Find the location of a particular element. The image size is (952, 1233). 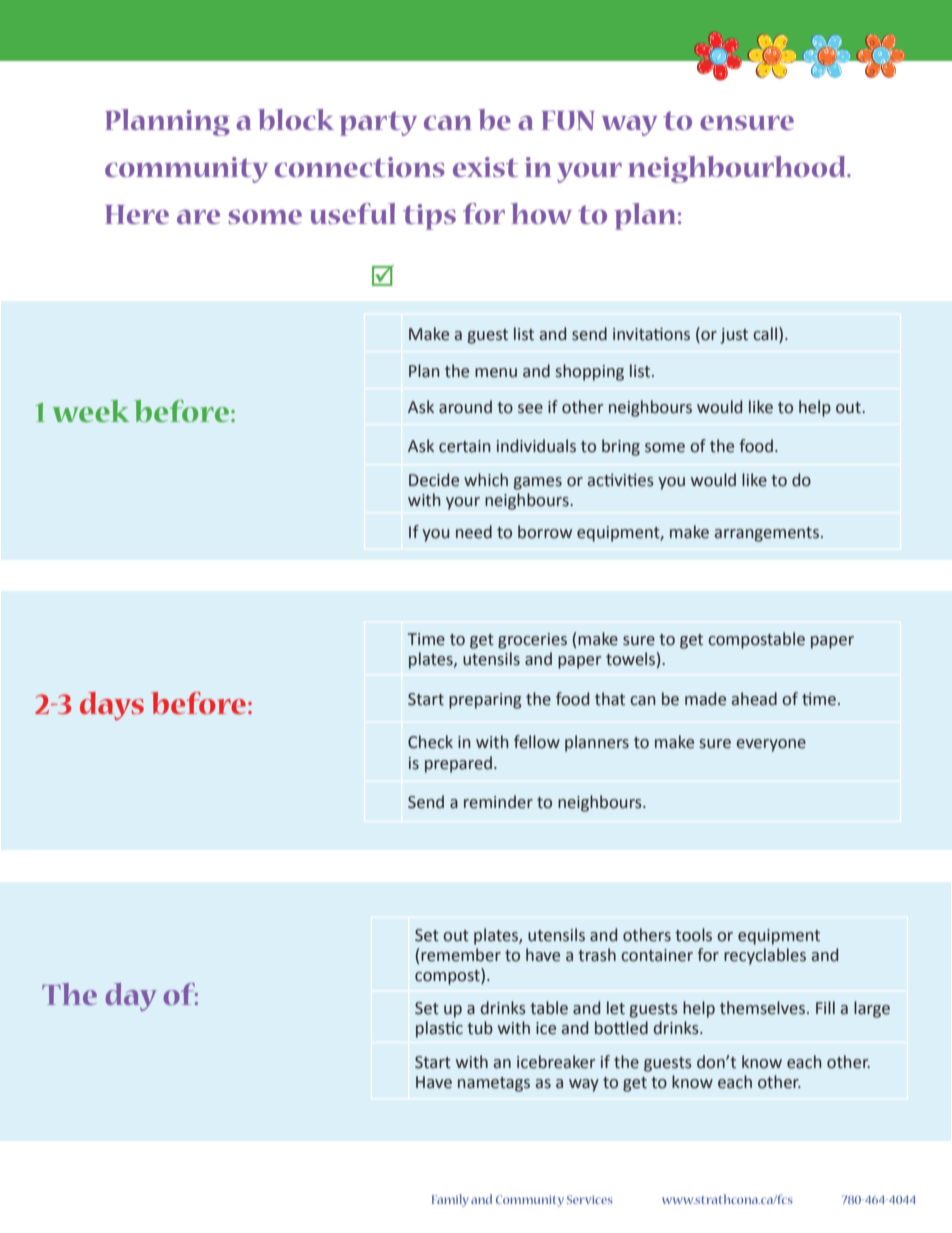

Family is located at coordinates (450, 1200).
